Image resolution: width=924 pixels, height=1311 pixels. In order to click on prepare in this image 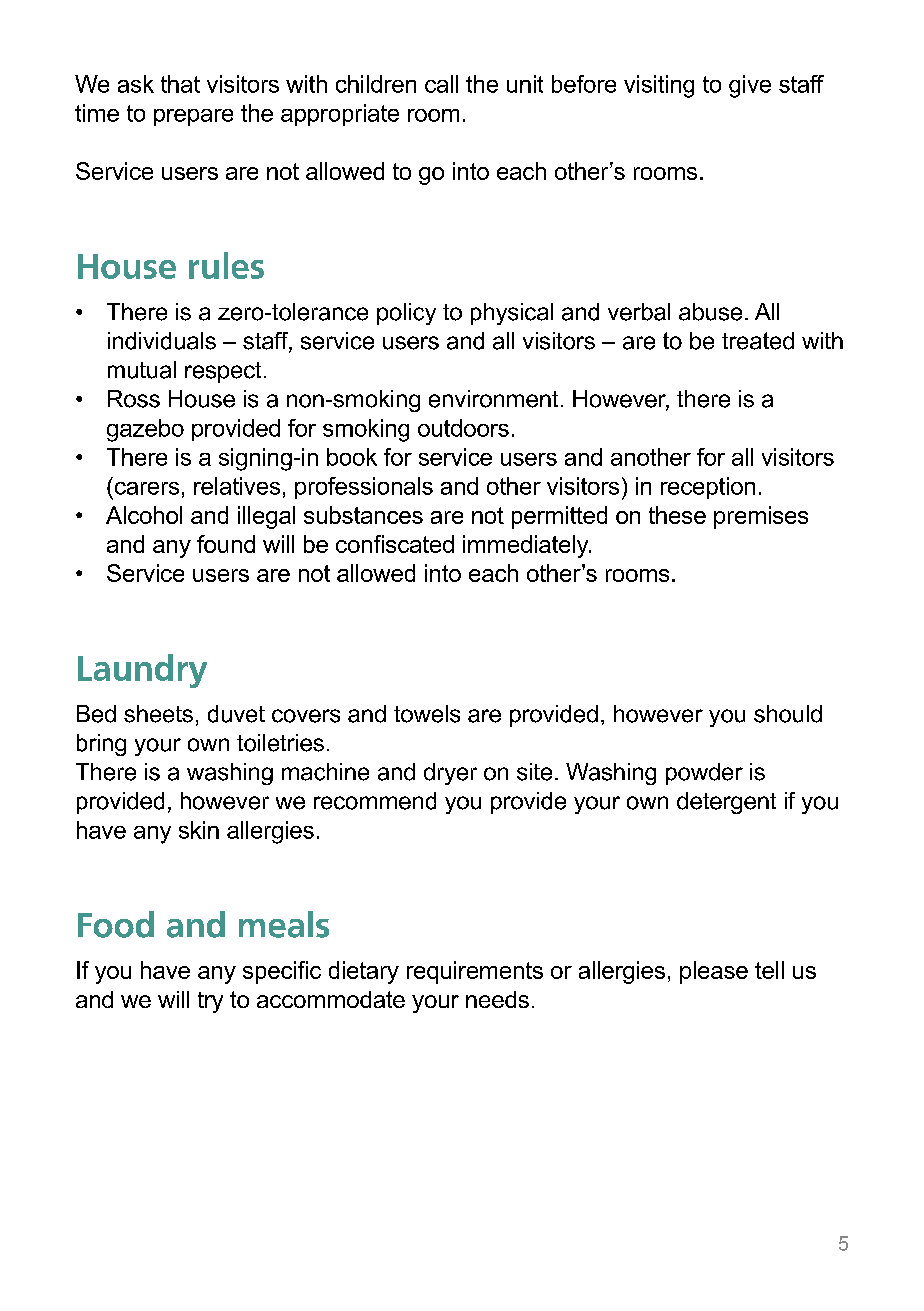, I will do `click(193, 117)`.
